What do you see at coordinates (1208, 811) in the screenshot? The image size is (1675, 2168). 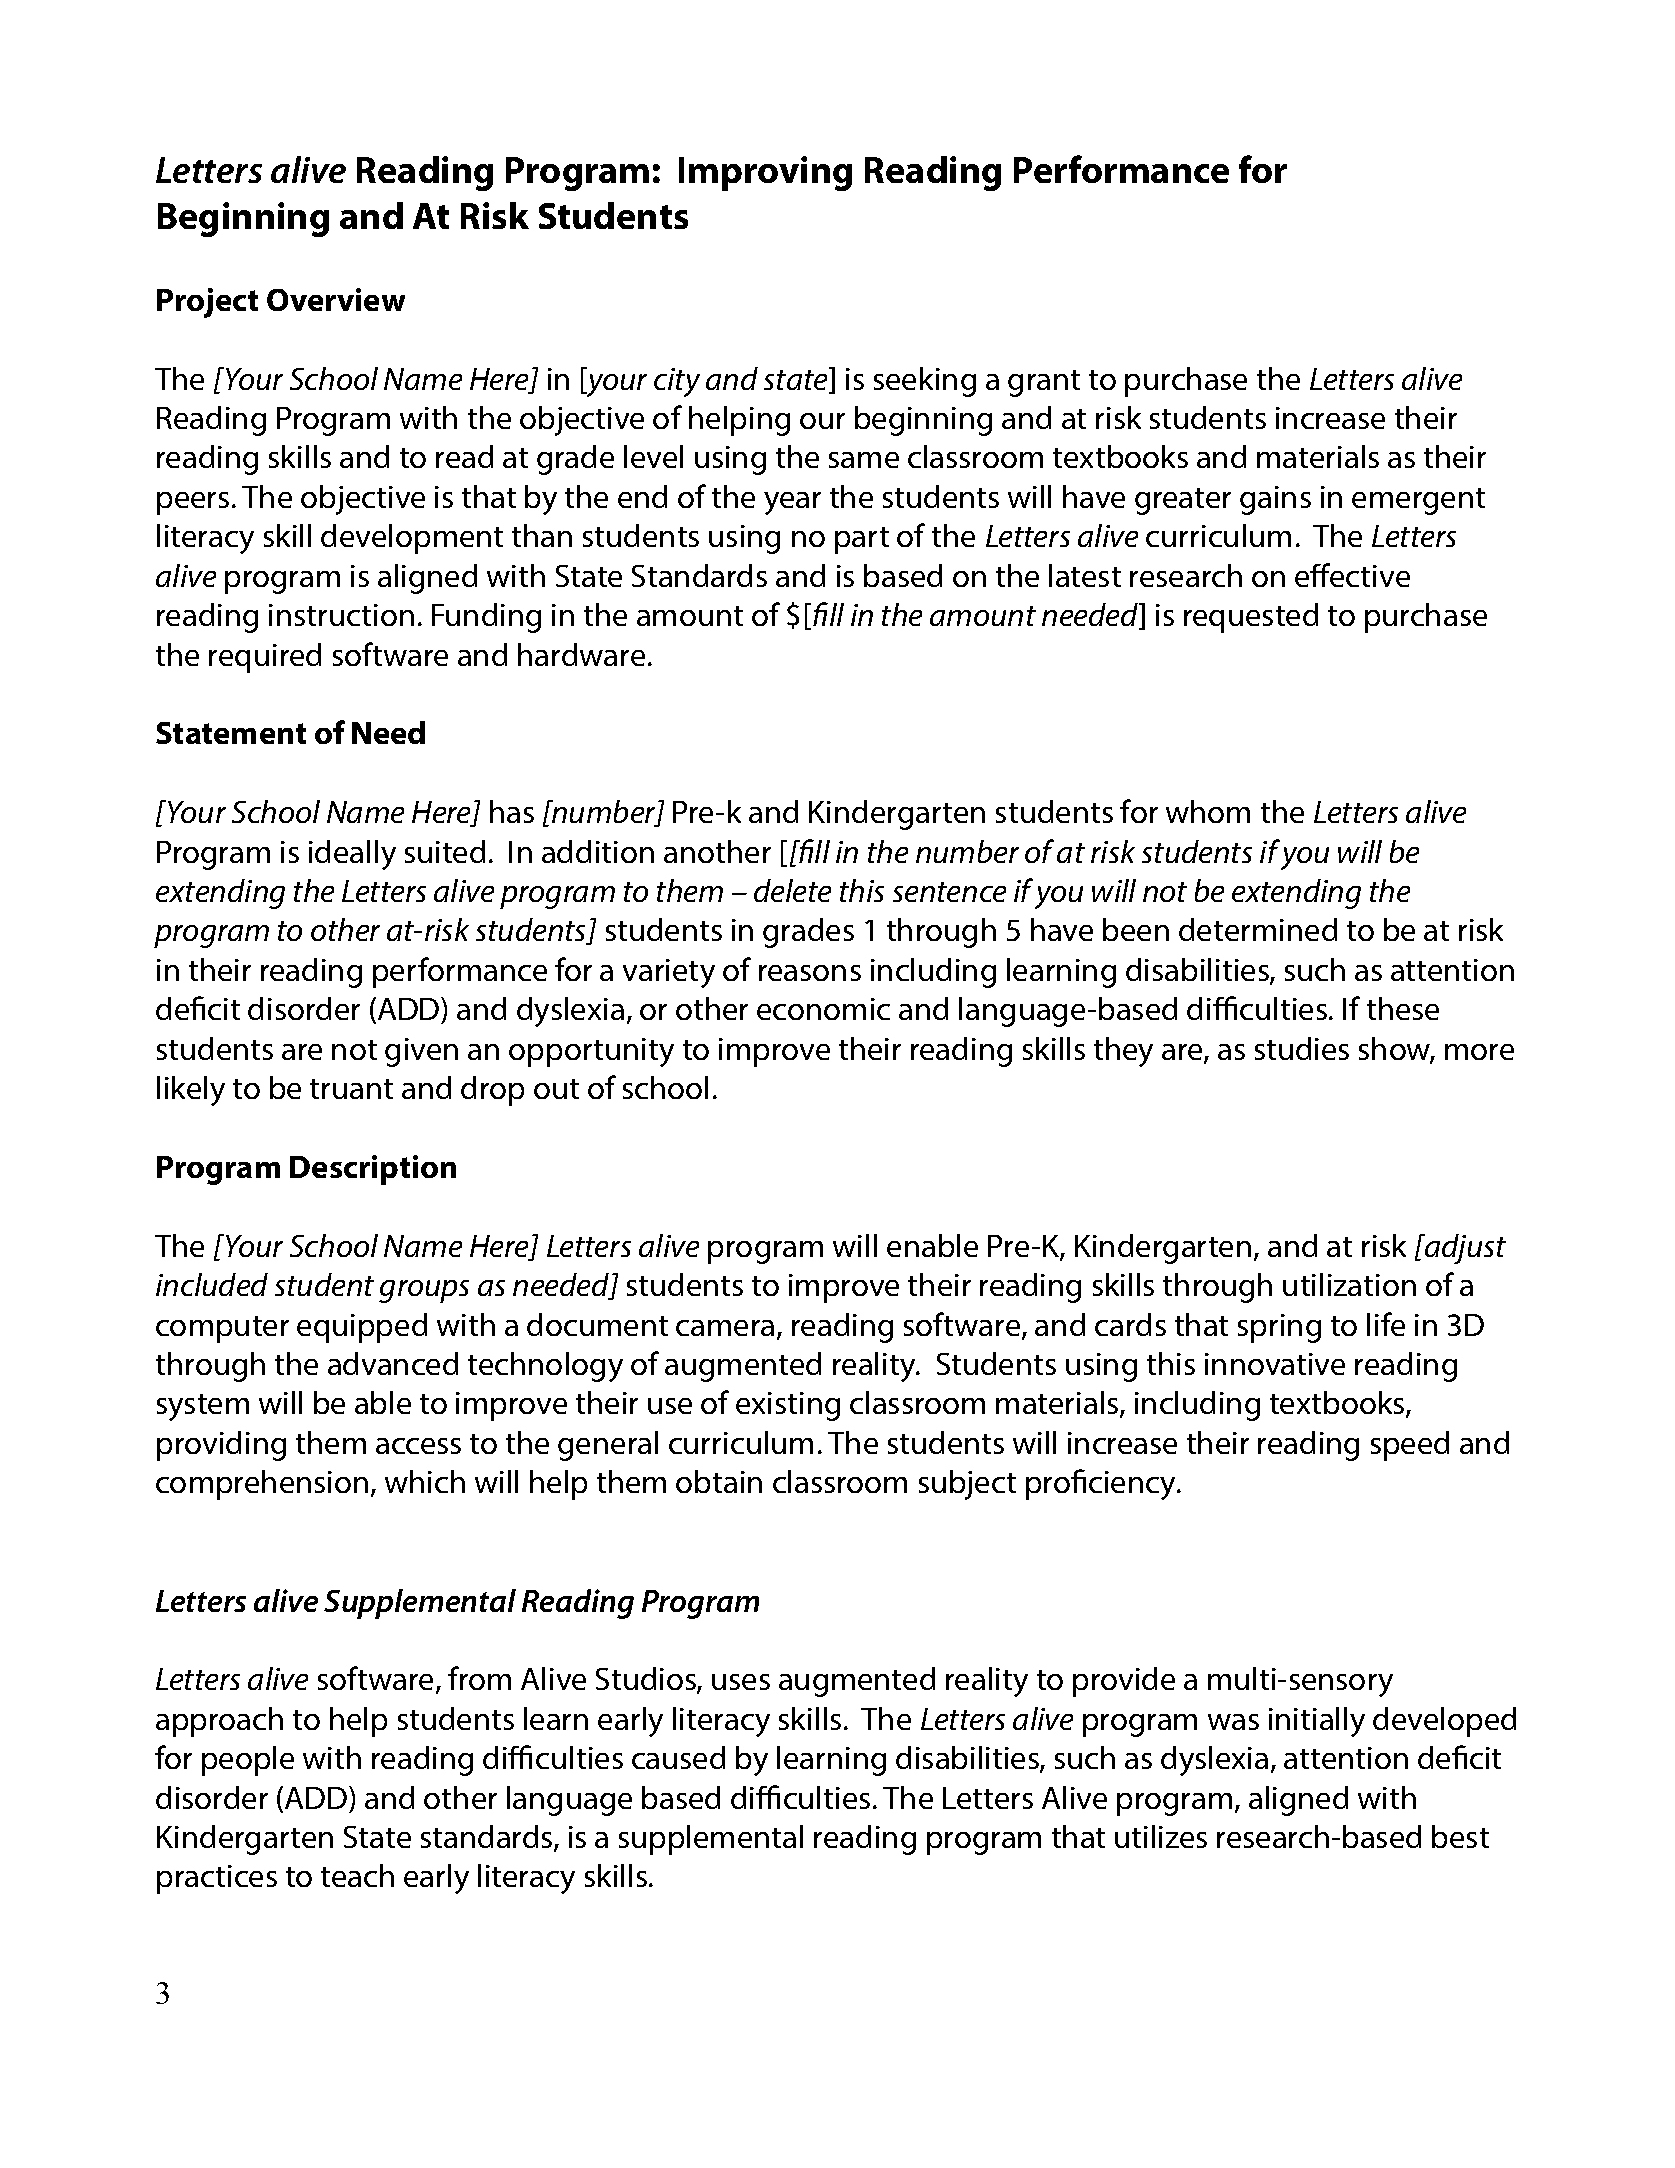 I see `whom` at bounding box center [1208, 811].
